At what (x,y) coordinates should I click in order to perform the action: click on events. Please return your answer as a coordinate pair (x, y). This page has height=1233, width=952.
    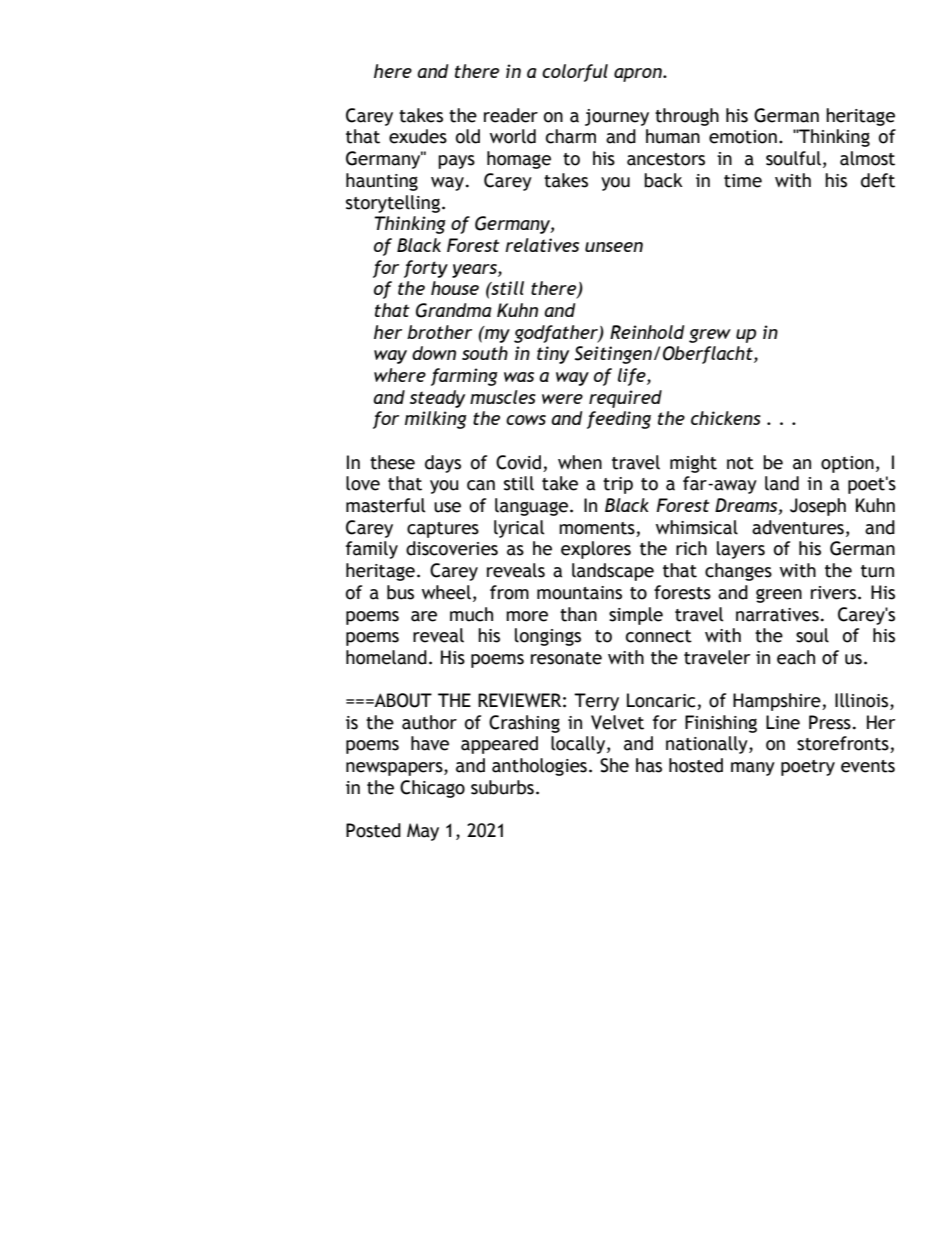
    Looking at the image, I should click on (868, 766).
